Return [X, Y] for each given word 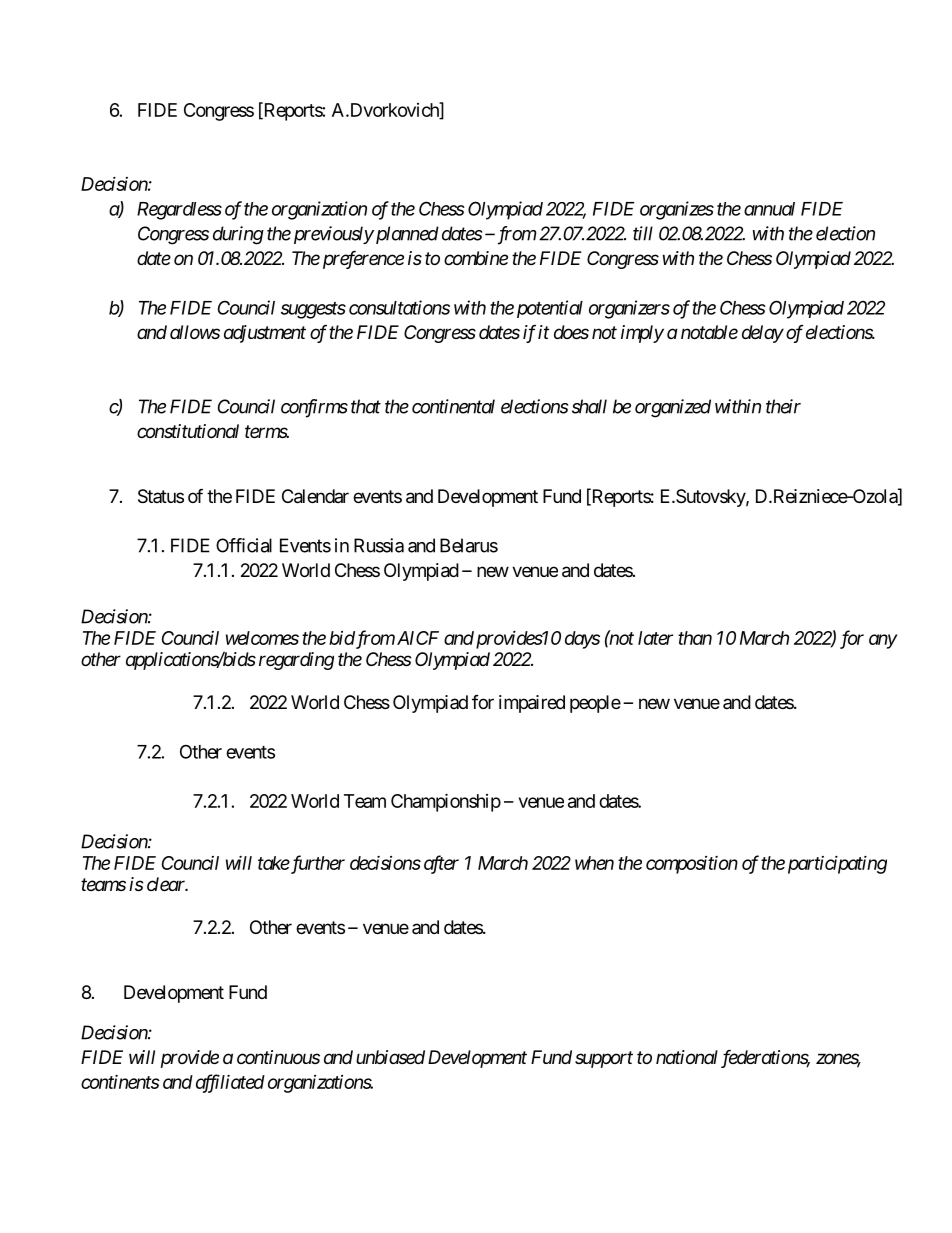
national [687, 1057]
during [238, 235]
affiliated [230, 1083]
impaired [532, 704]
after [441, 864]
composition [692, 865]
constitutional [188, 431]
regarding [296, 661]
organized [673, 408]
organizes [677, 210]
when [594, 863]
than [695, 638]
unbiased [390, 1057]
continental [453, 406]
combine [476, 258]
